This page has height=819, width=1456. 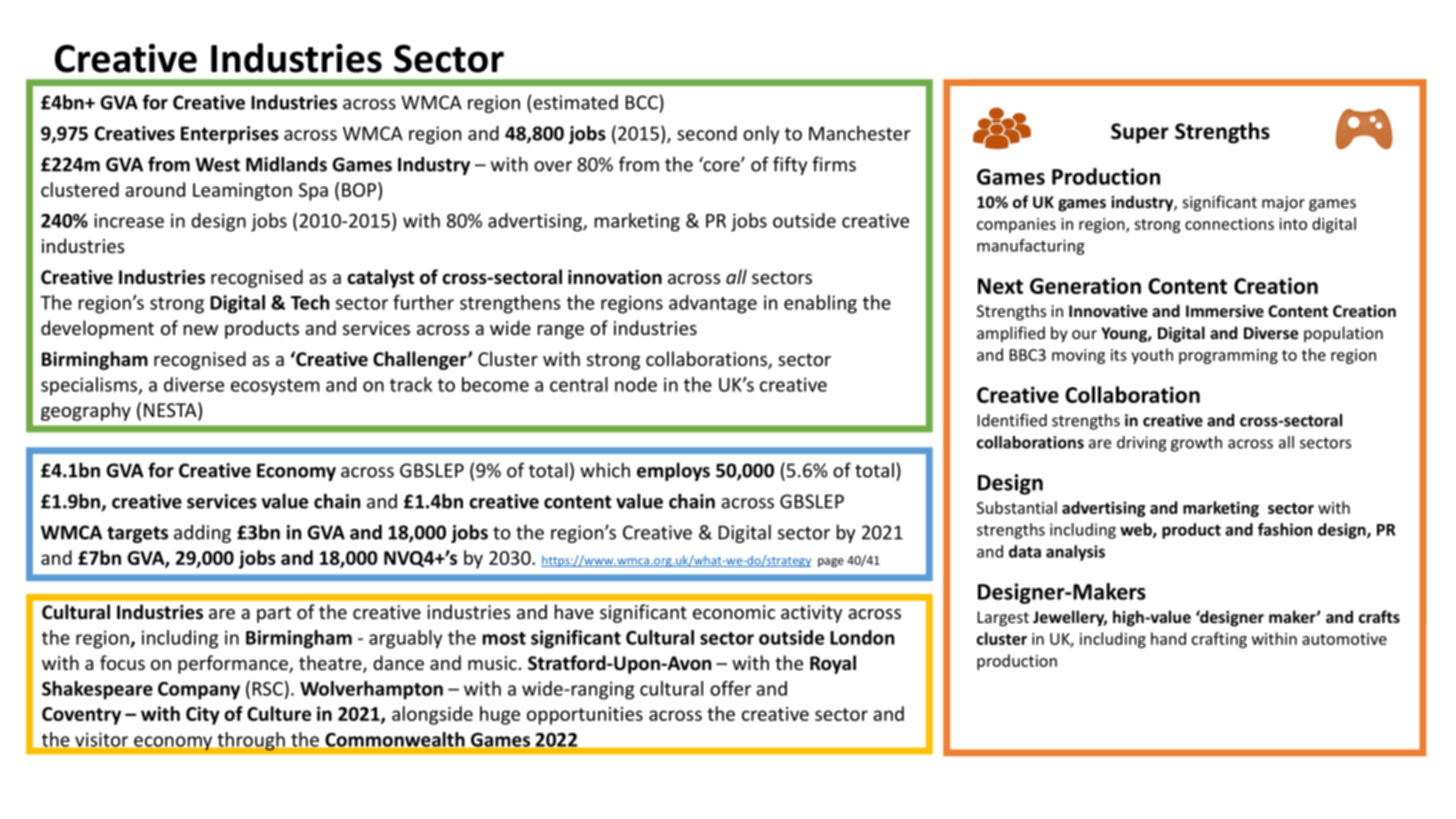 What do you see at coordinates (1196, 444) in the page?
I see `growth` at bounding box center [1196, 444].
